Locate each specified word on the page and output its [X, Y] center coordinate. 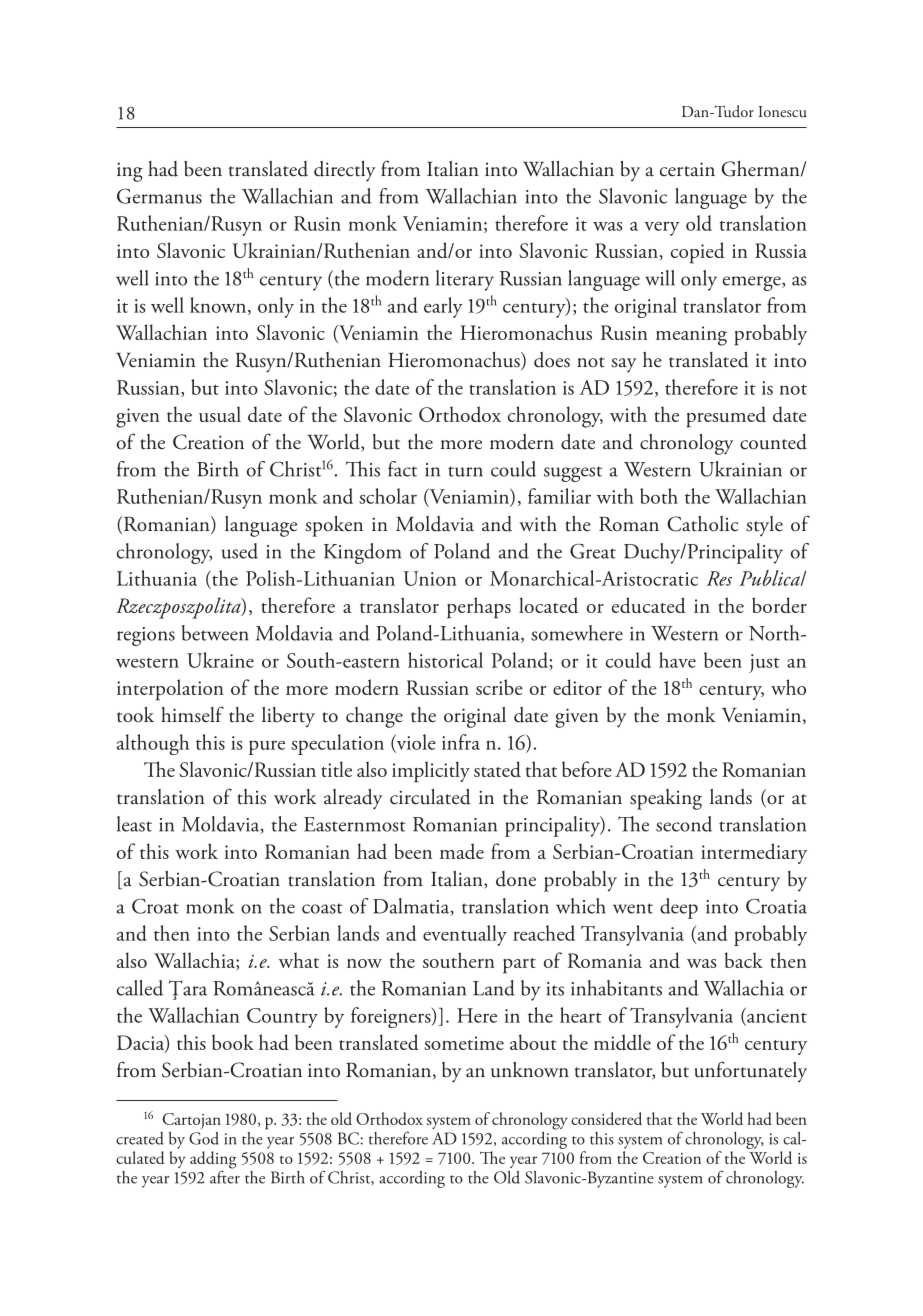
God [204, 1138]
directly [345, 171]
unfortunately [751, 1071]
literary [465, 280]
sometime [464, 1043]
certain [687, 169]
